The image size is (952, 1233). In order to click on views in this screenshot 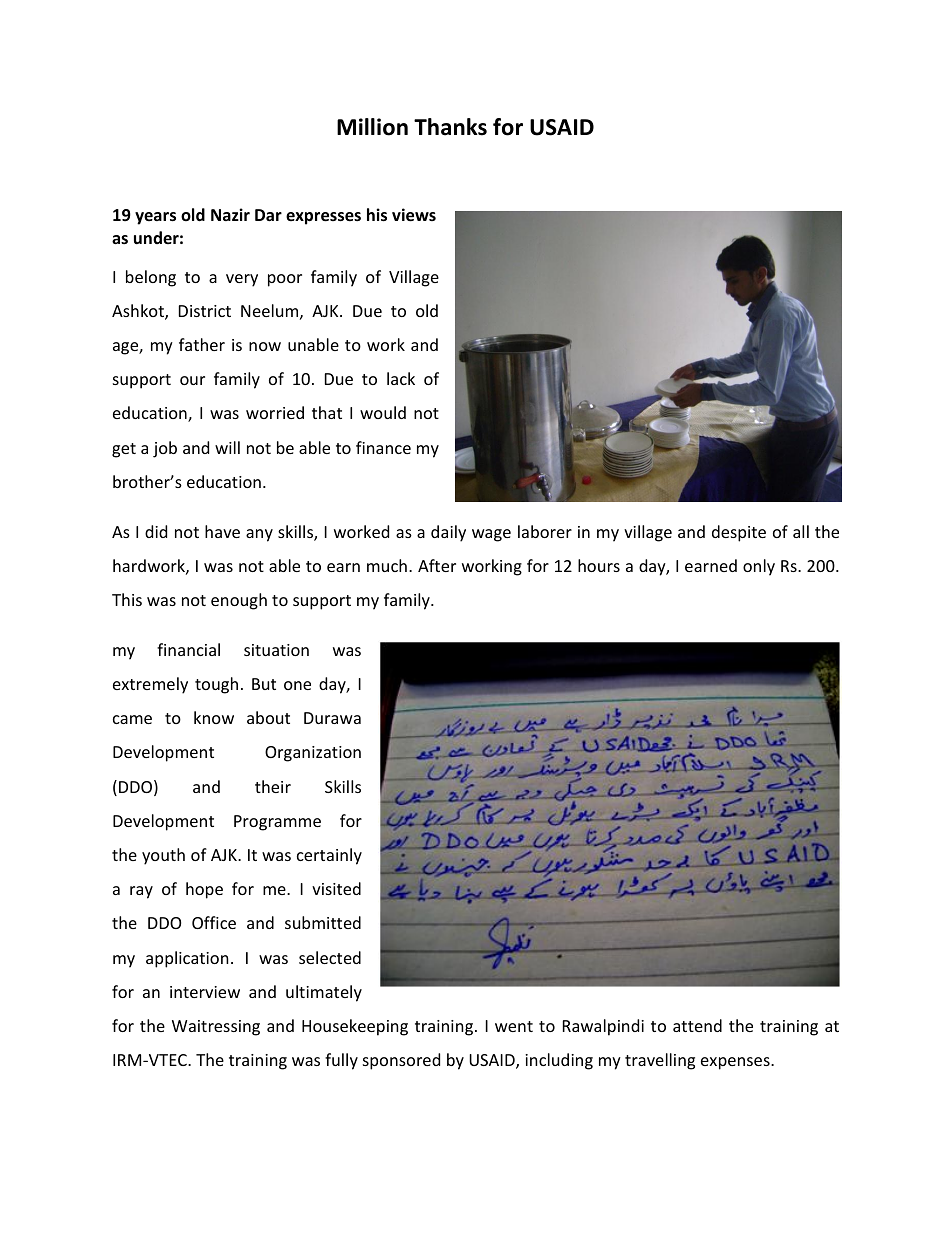, I will do `click(414, 215)`.
